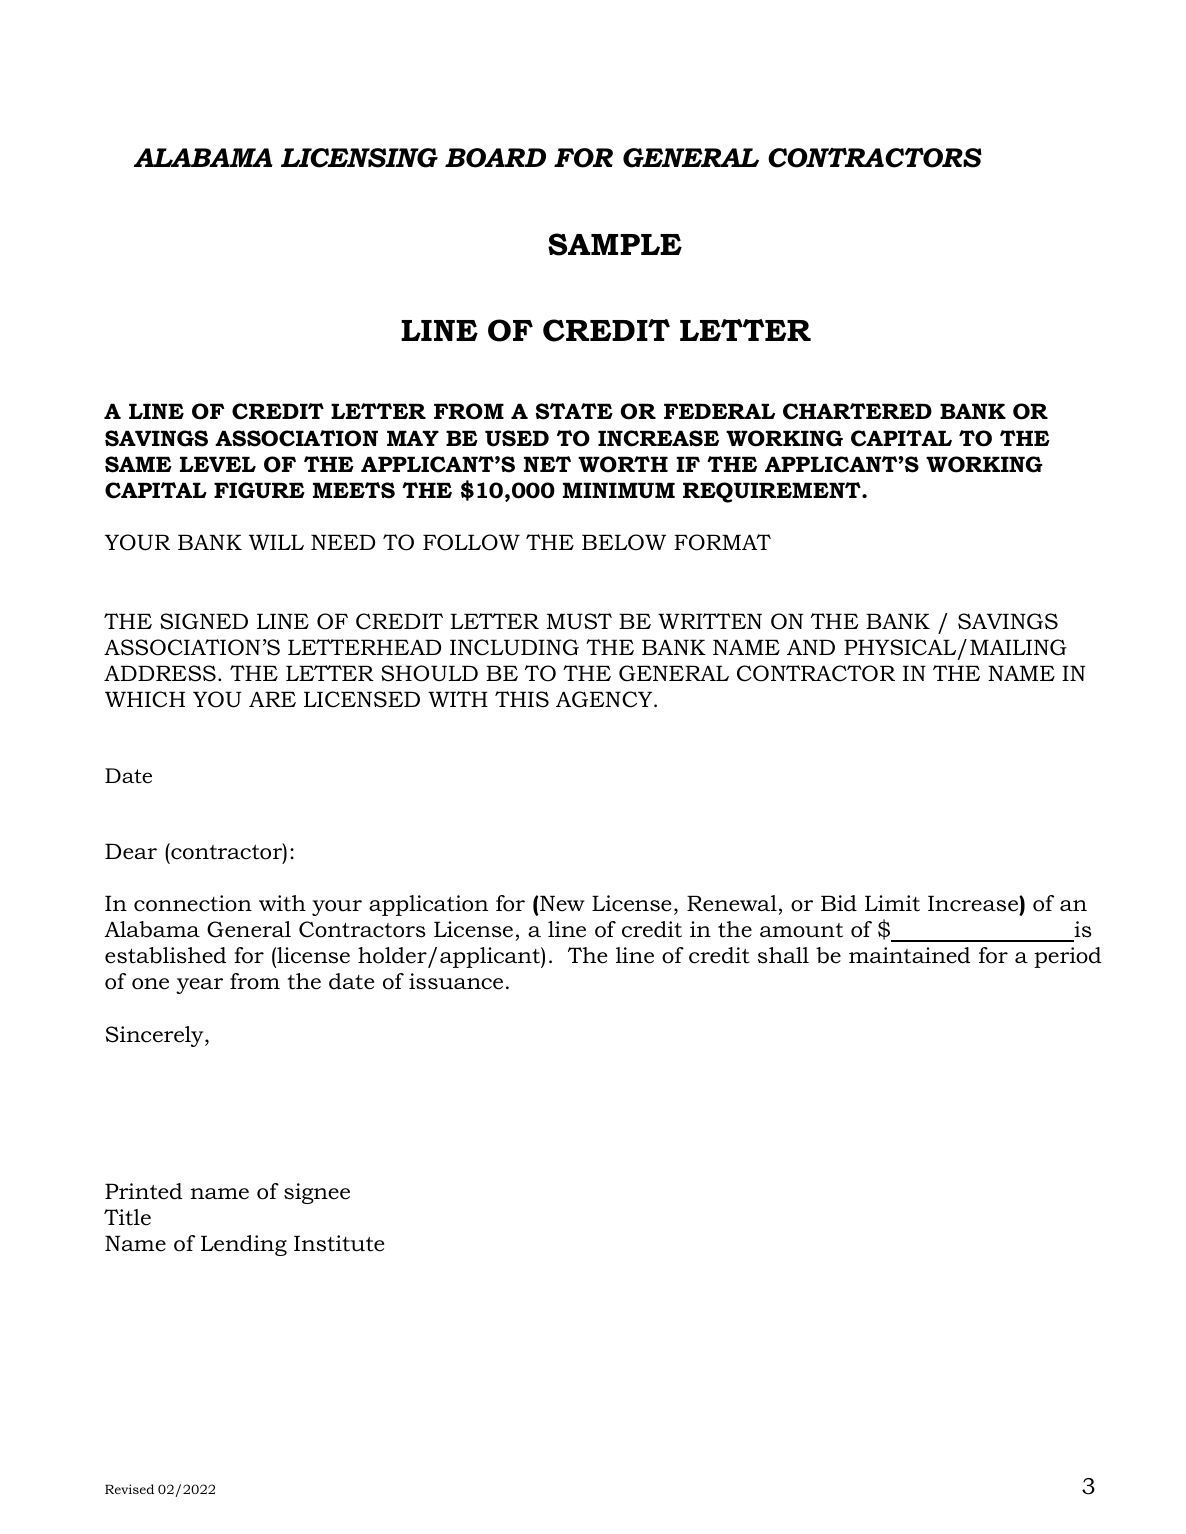 Image resolution: width=1186 pixels, height=1534 pixels. What do you see at coordinates (857, 411) in the screenshot?
I see `CHARTERED` at bounding box center [857, 411].
